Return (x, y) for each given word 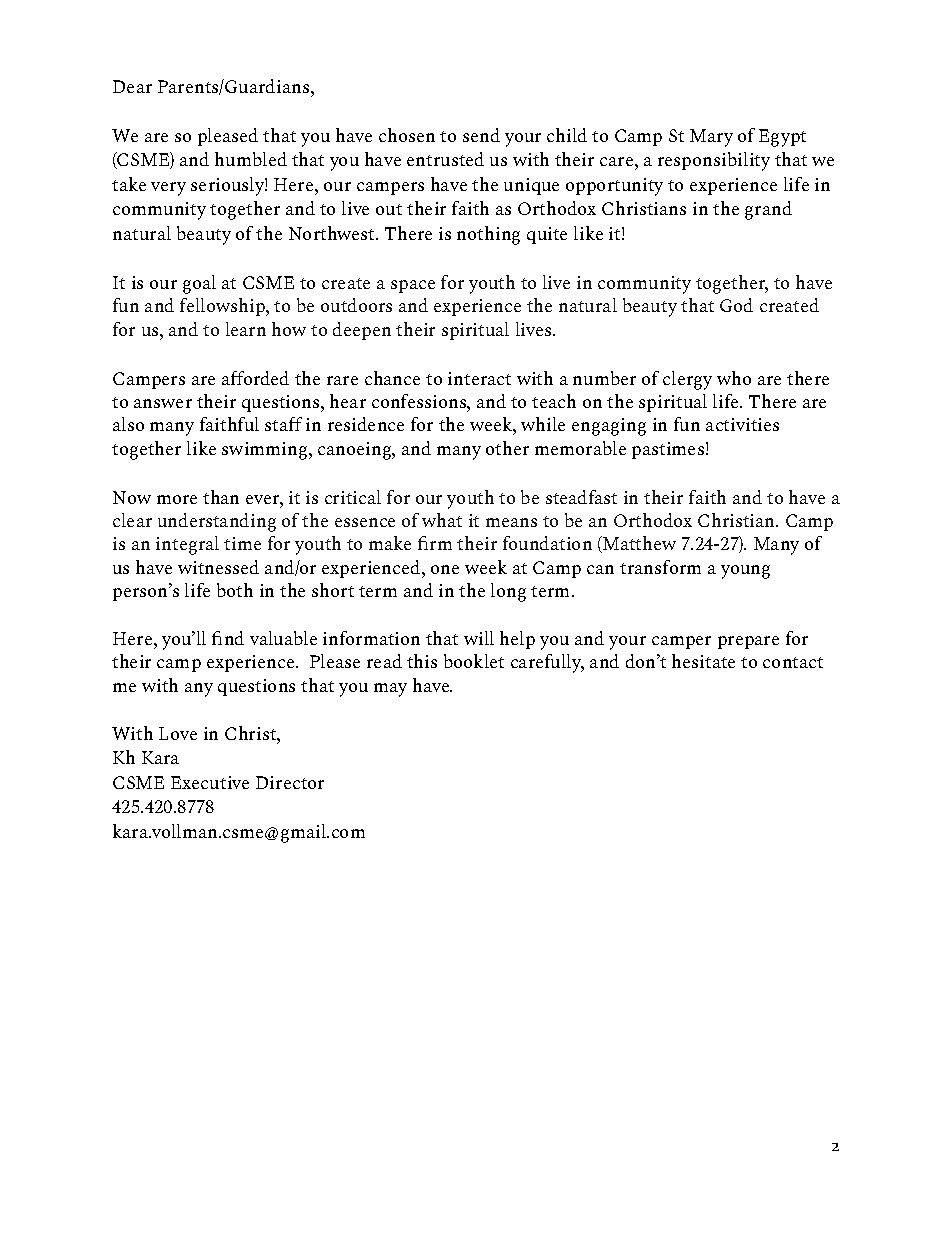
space (413, 286)
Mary (711, 138)
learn (246, 329)
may (390, 690)
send (481, 135)
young (745, 572)
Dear (132, 86)
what (442, 520)
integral (187, 545)
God (736, 305)
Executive (210, 782)
